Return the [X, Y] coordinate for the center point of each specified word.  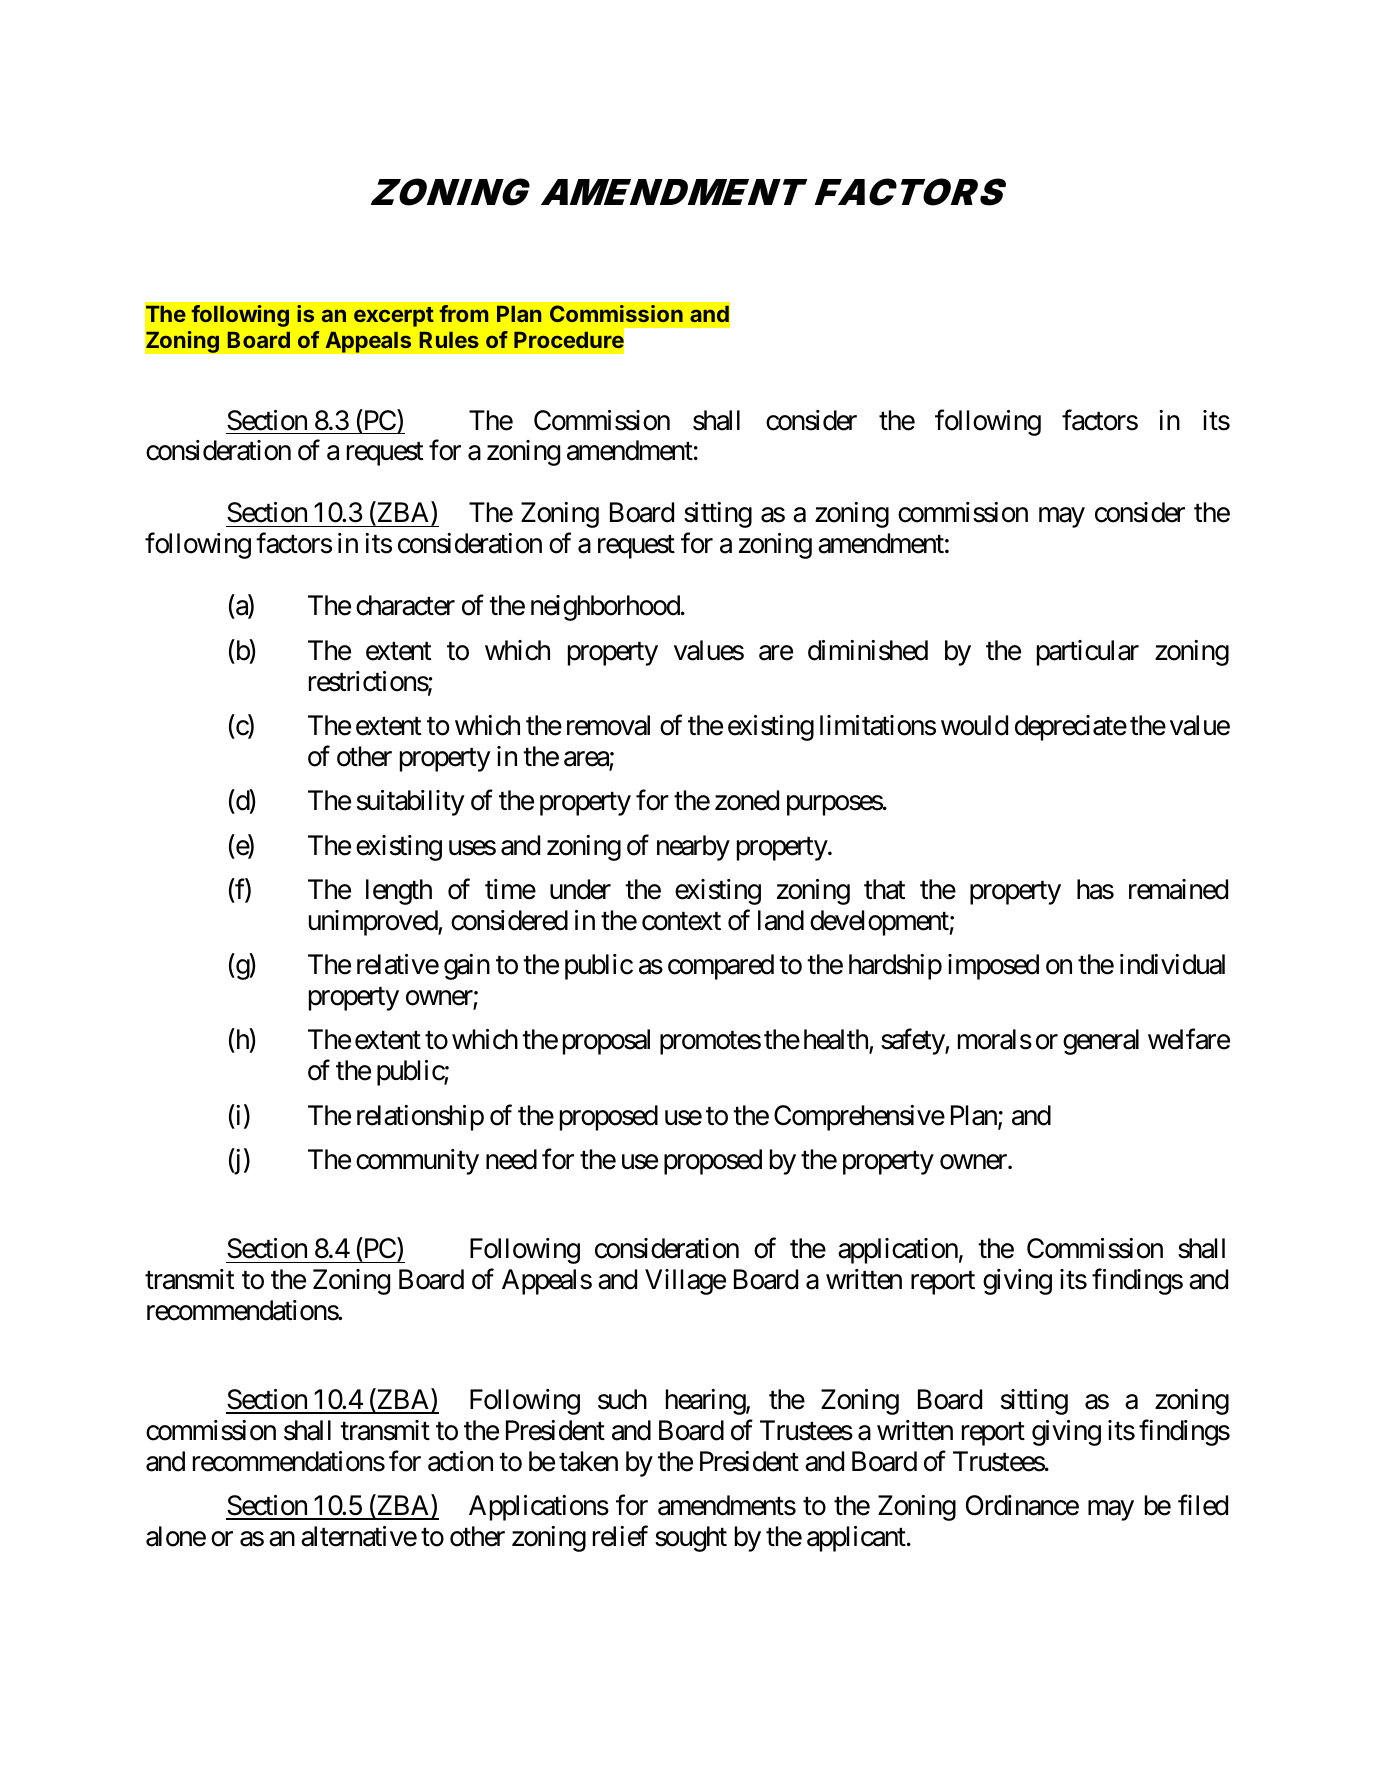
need [511, 1159]
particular [1088, 653]
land [781, 920]
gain [467, 967]
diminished [868, 650]
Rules [449, 340]
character [405, 605]
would [974, 725]
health [837, 1041]
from [464, 313]
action [460, 1461]
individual [1172, 964]
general [1101, 1042]
